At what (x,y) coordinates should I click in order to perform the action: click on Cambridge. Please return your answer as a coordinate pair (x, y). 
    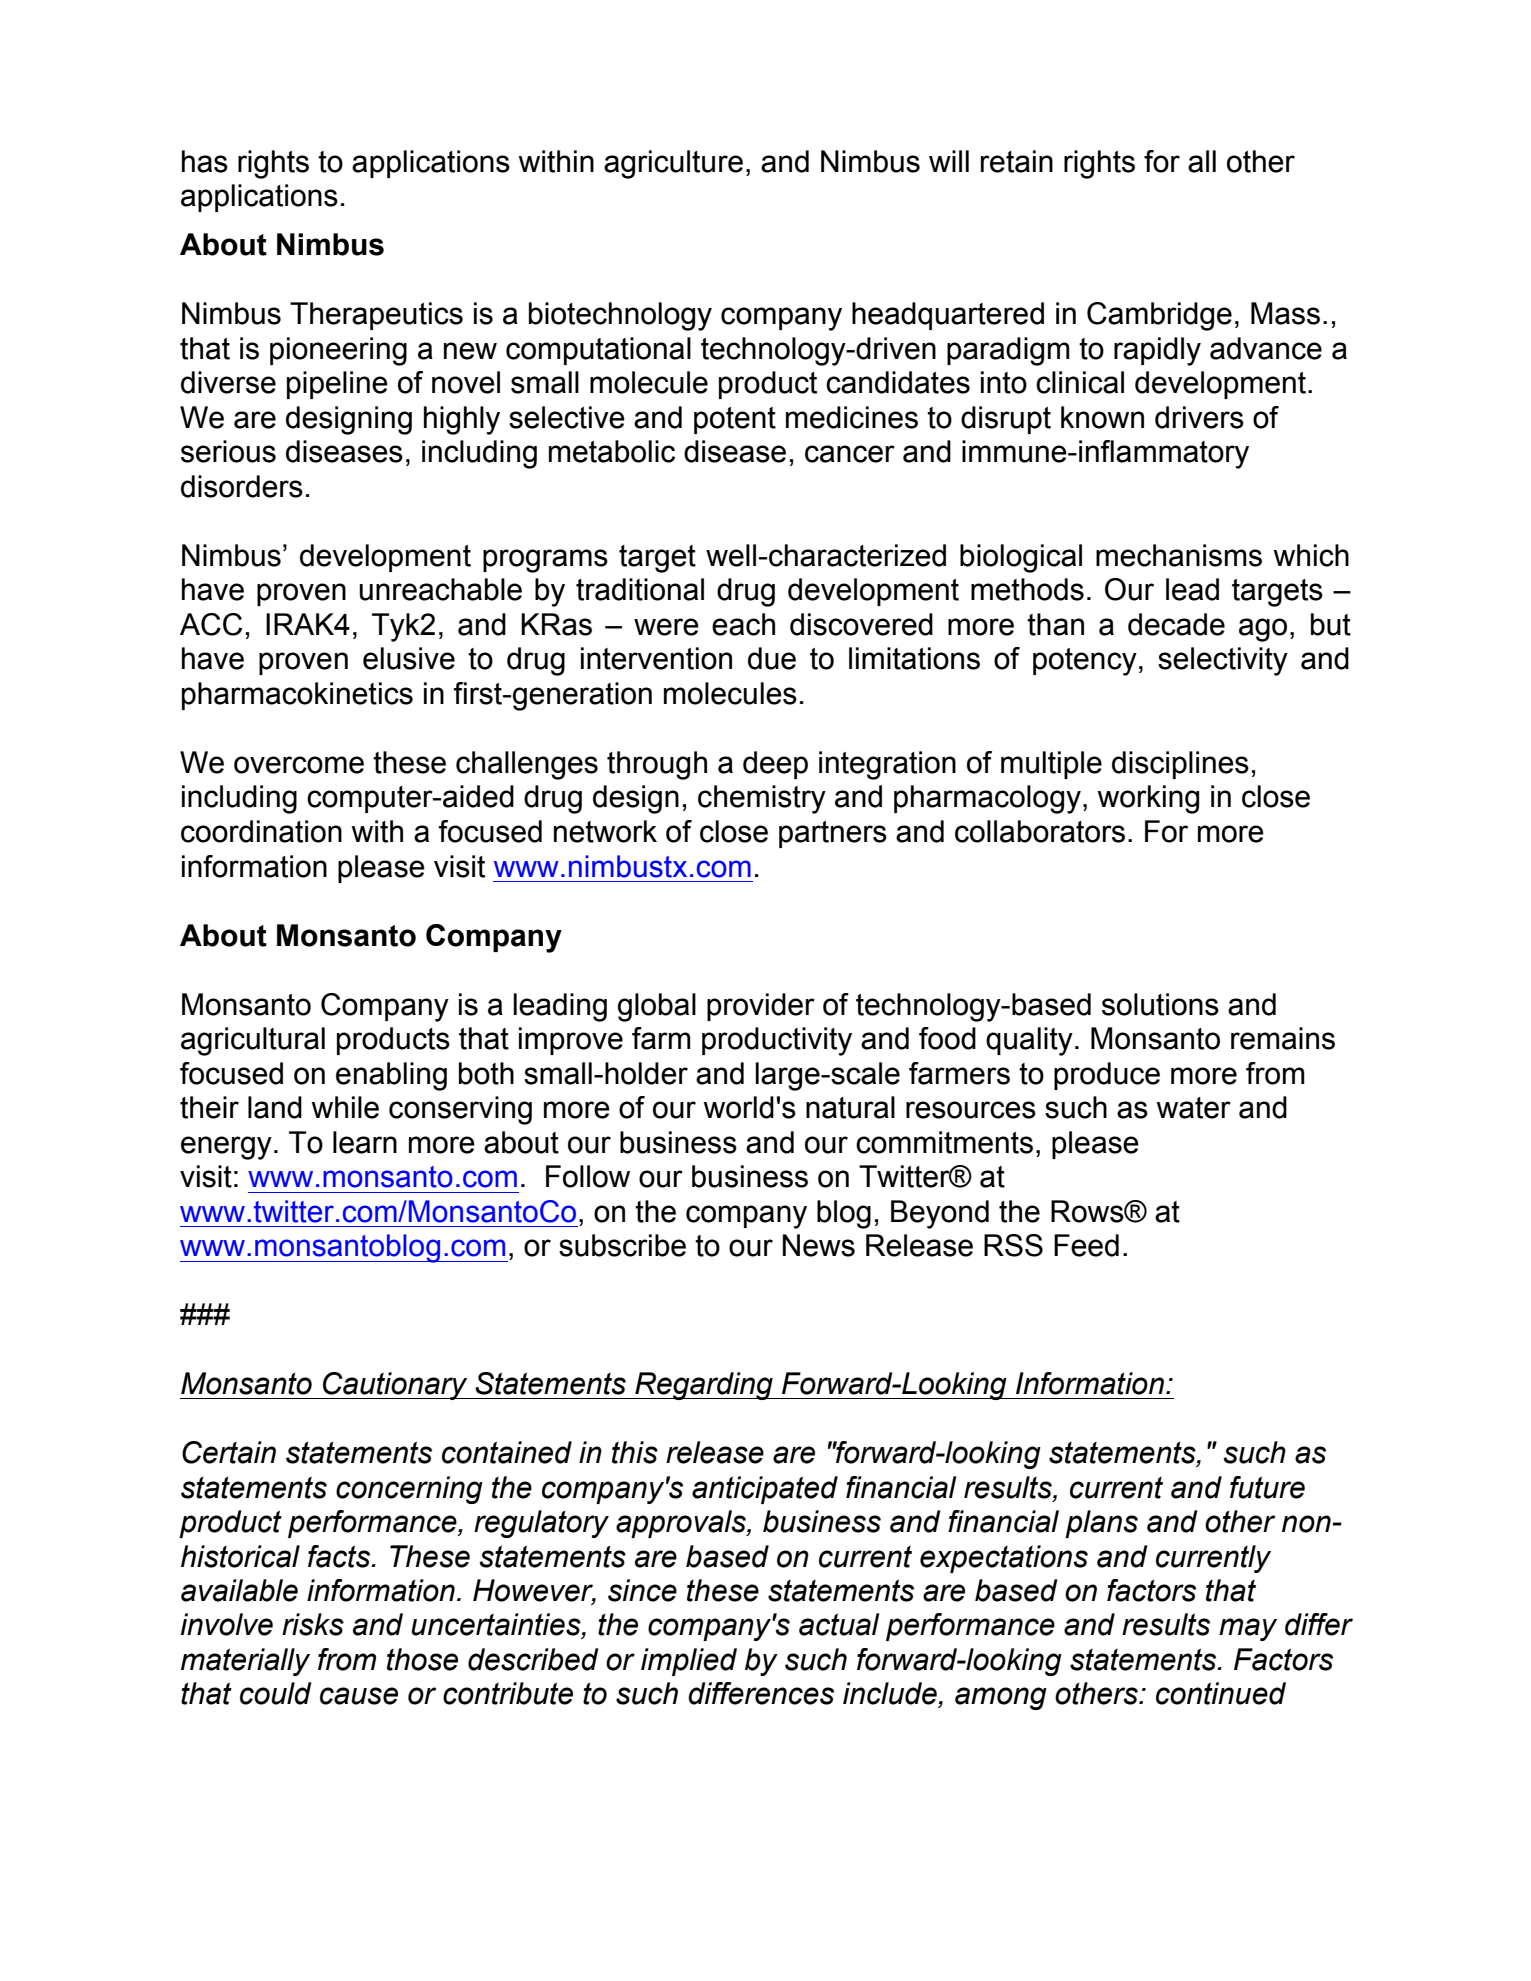
    Looking at the image, I should click on (1159, 316).
